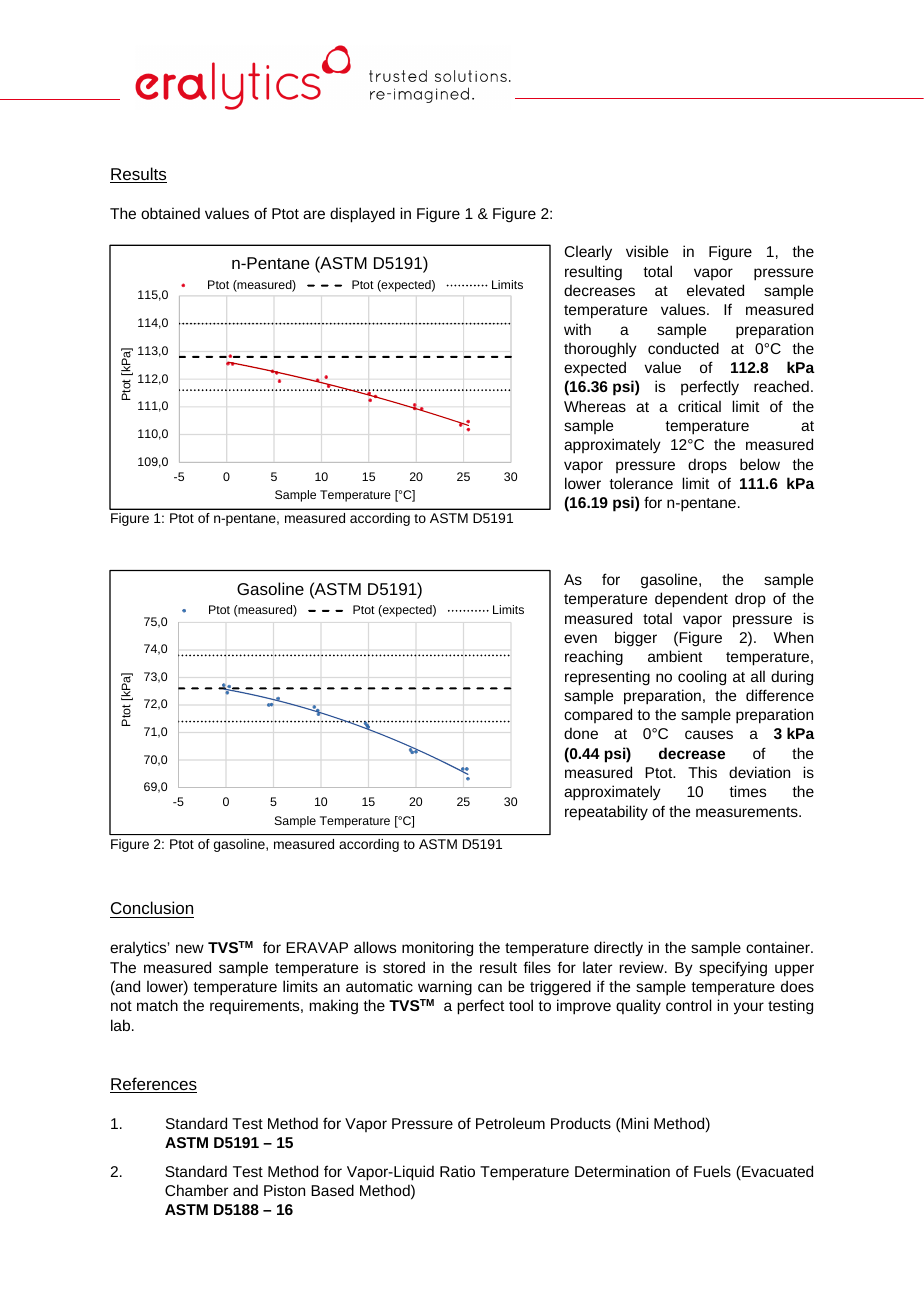 The image size is (924, 1308). I want to click on tolerance, so click(641, 483).
